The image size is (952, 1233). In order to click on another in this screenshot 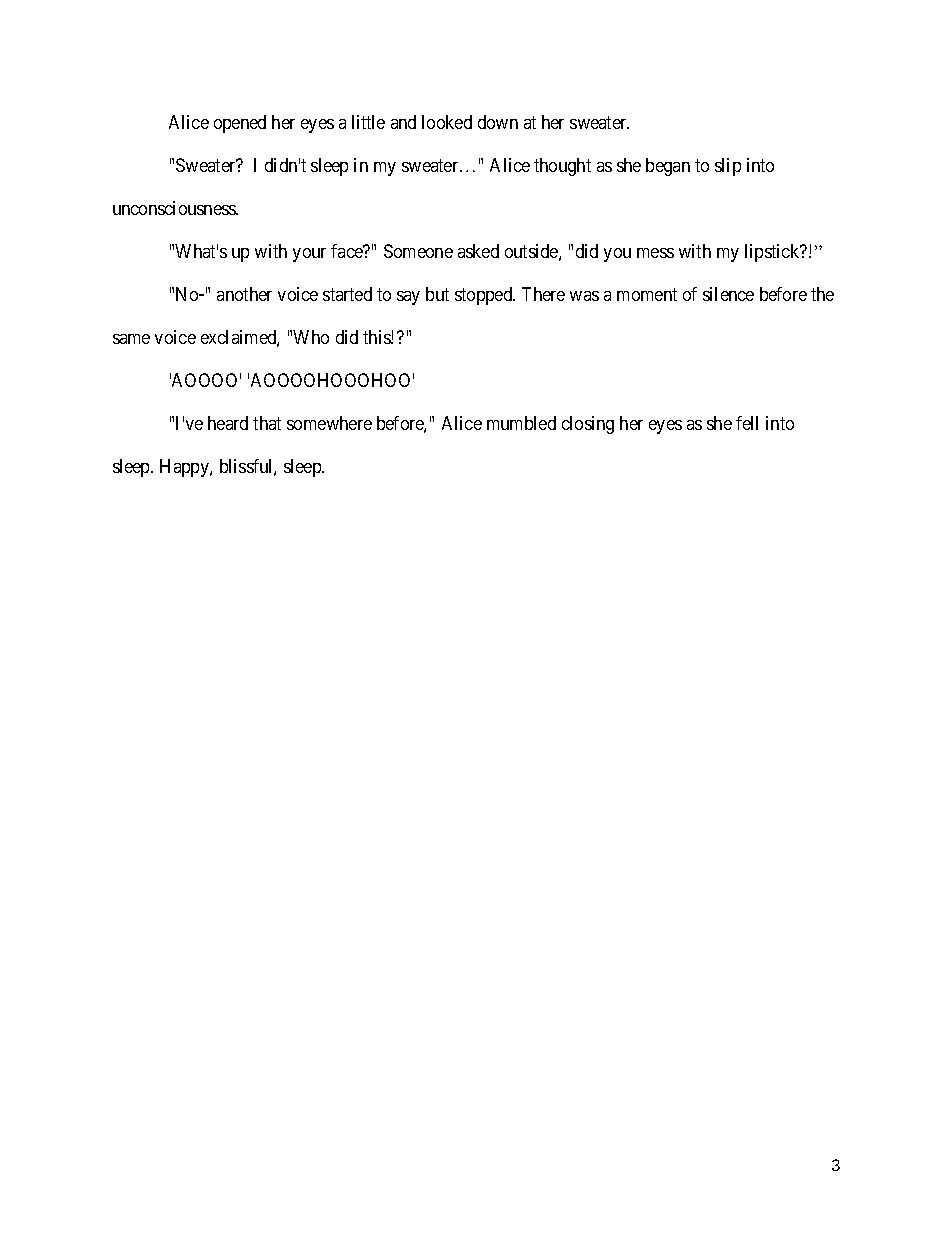, I will do `click(244, 294)`.
